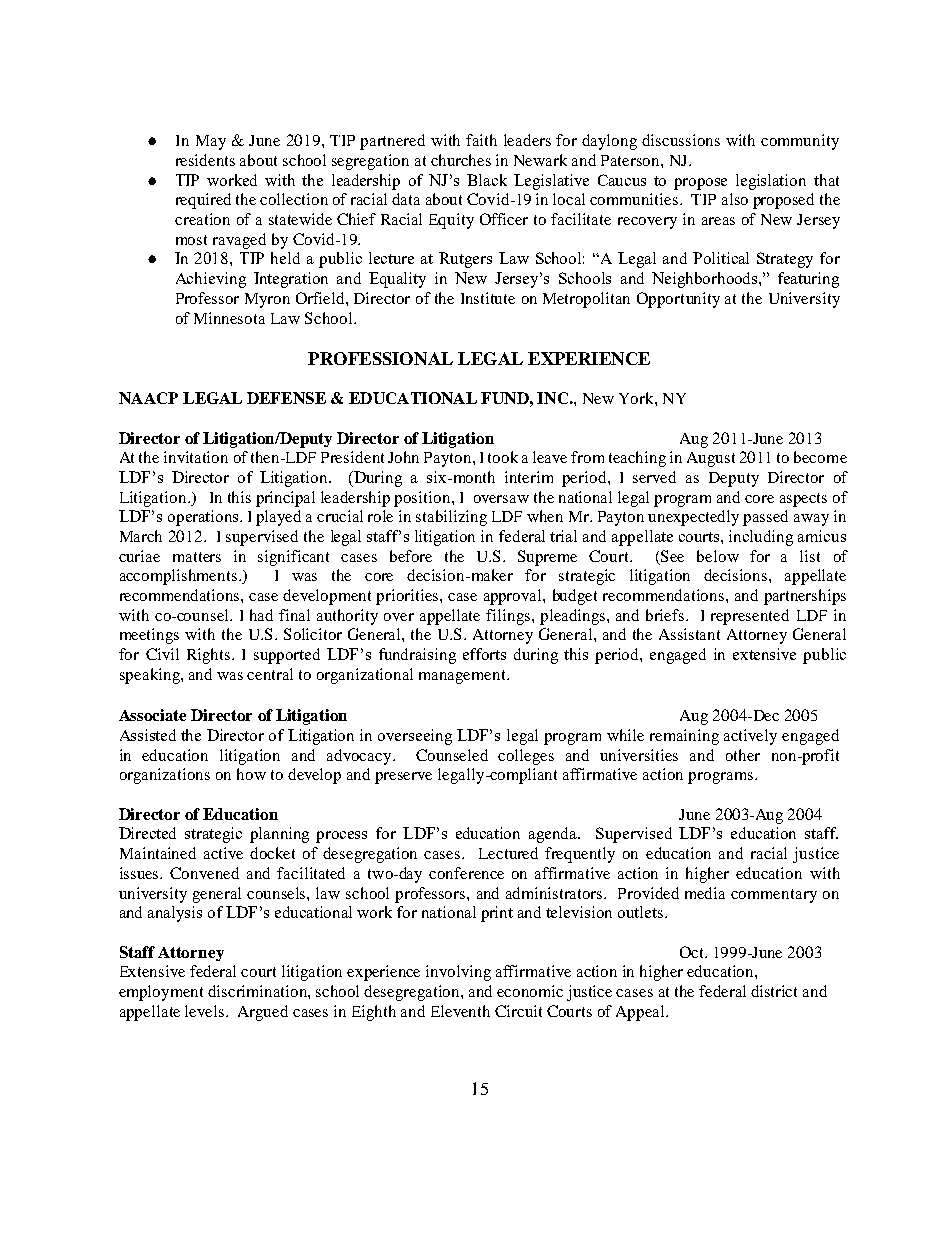 Image resolution: width=952 pixels, height=1233 pixels. Describe the element at coordinates (637, 398) in the image. I see `York` at that location.
